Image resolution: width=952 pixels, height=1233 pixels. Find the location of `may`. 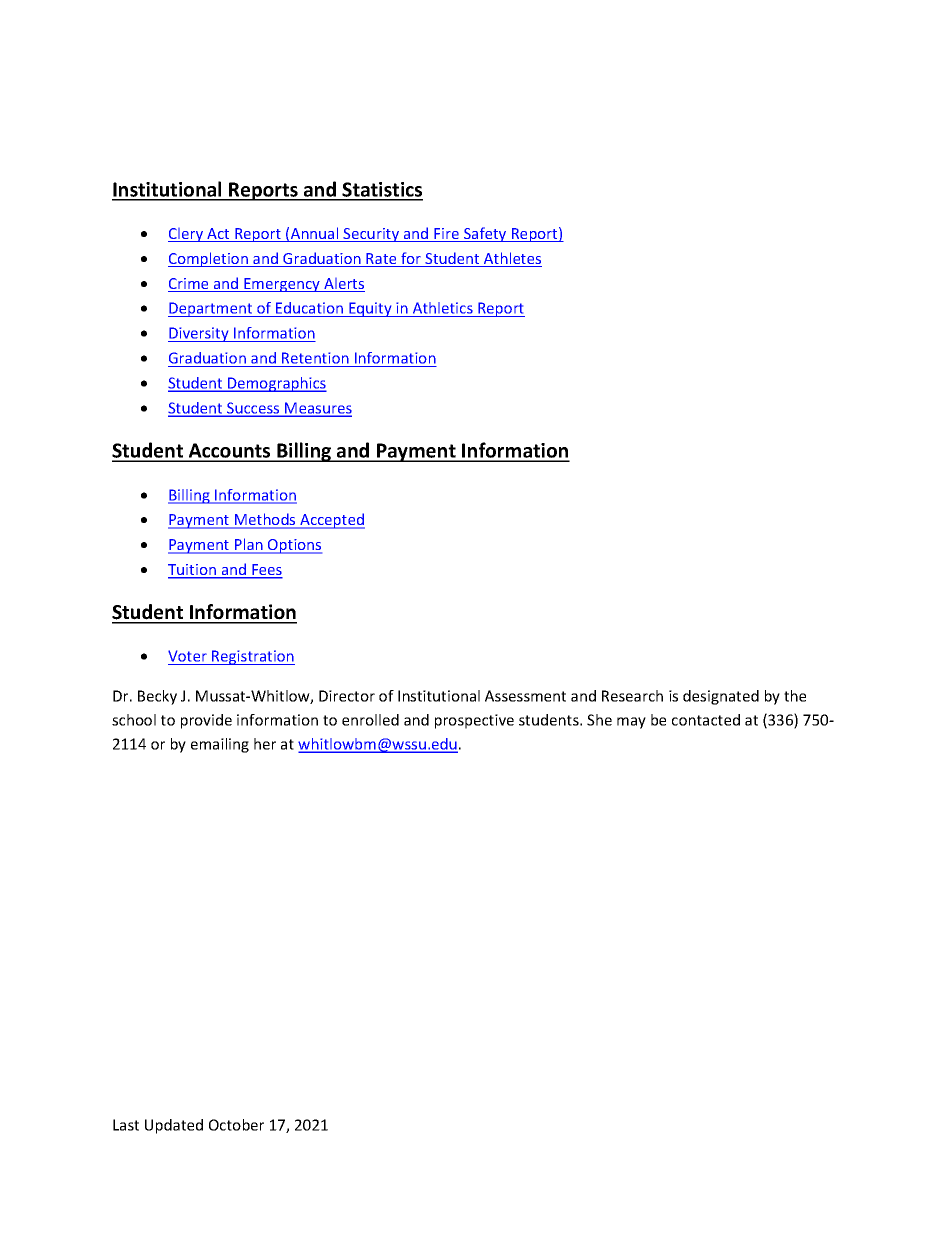

may is located at coordinates (631, 723).
